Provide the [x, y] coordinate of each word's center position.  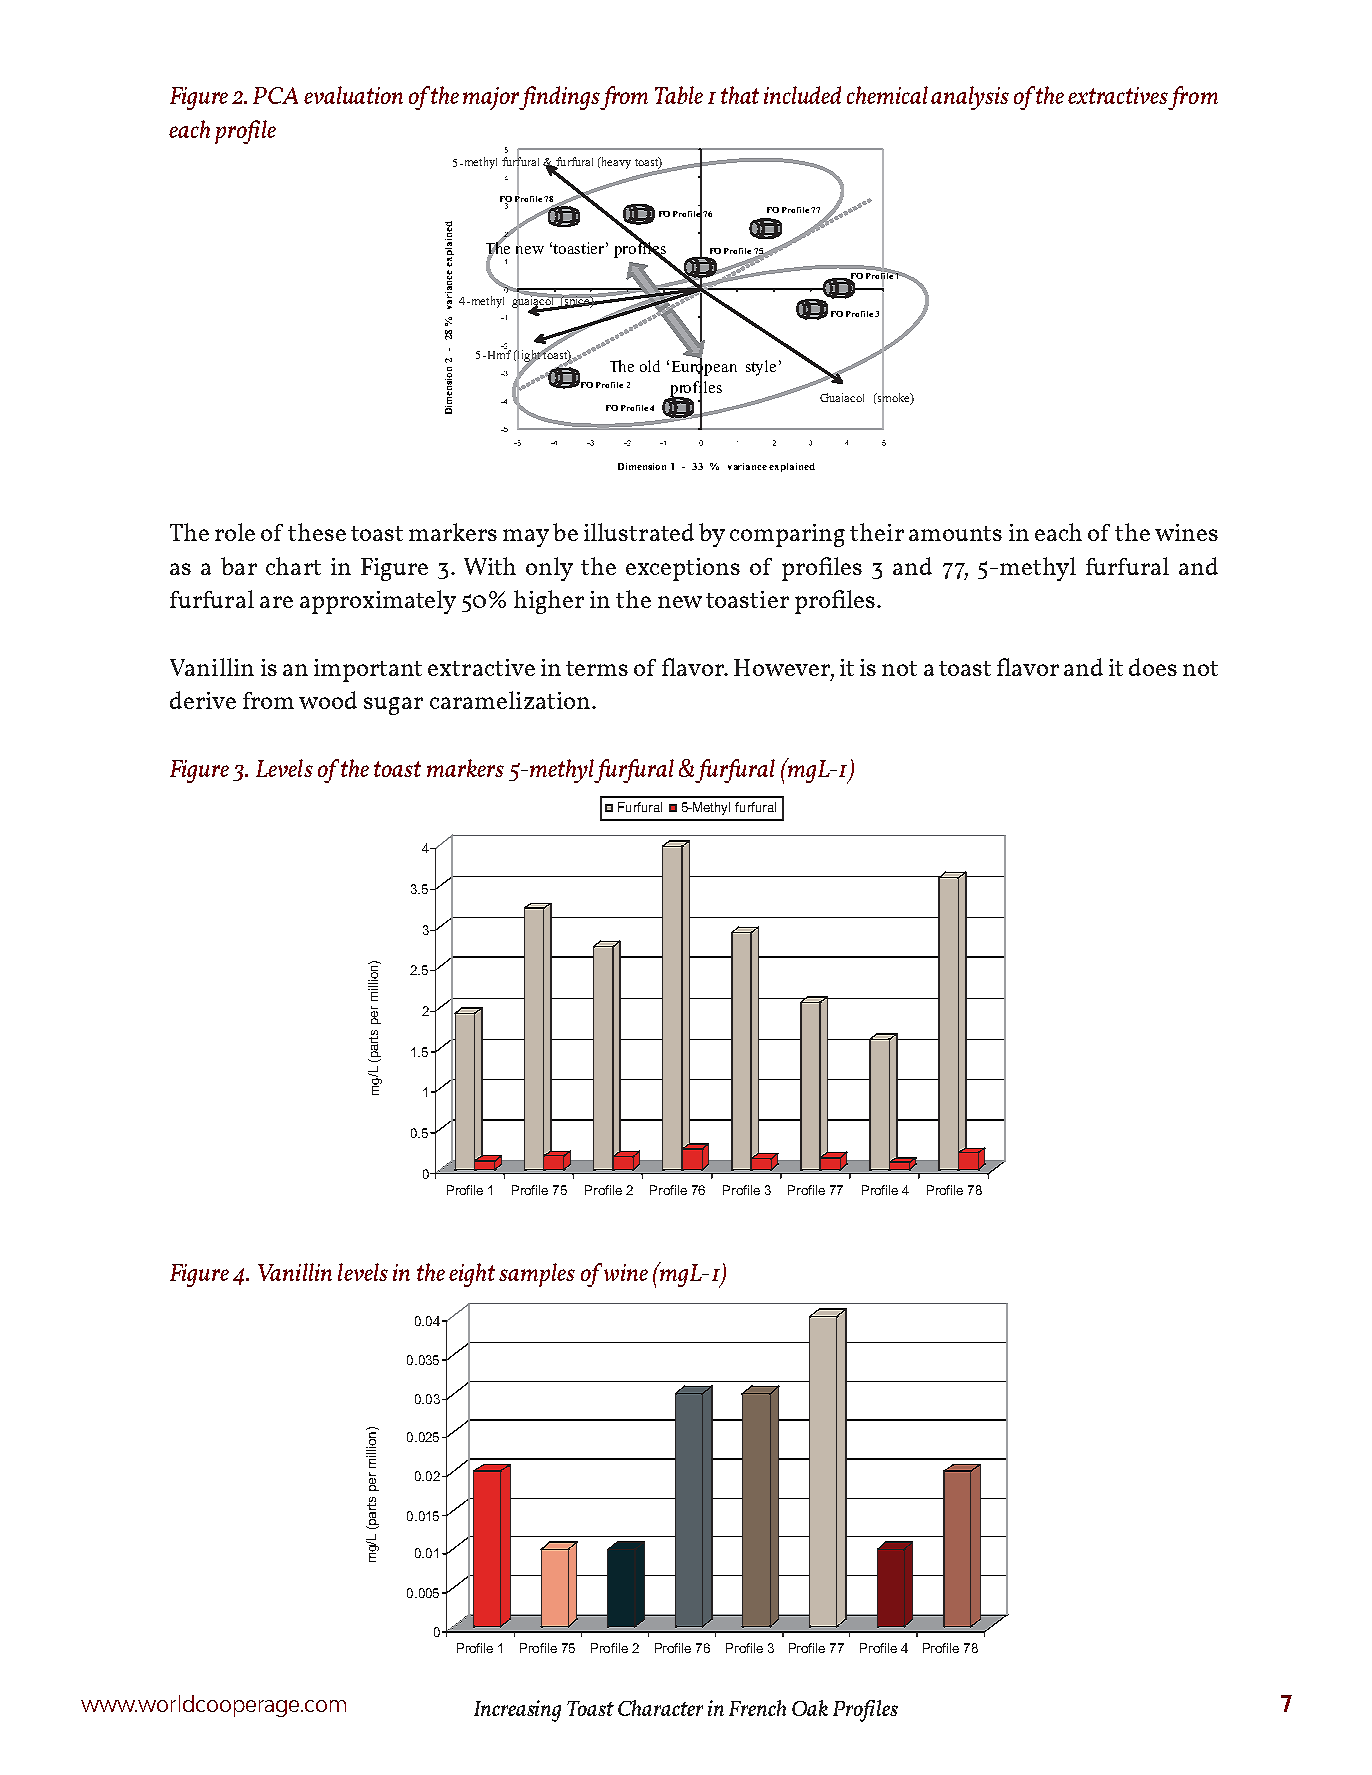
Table [679, 95]
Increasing [517, 1711]
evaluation [353, 95]
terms [597, 668]
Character [660, 1708]
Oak [810, 1708]
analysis [970, 98]
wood [328, 700]
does [1153, 667]
